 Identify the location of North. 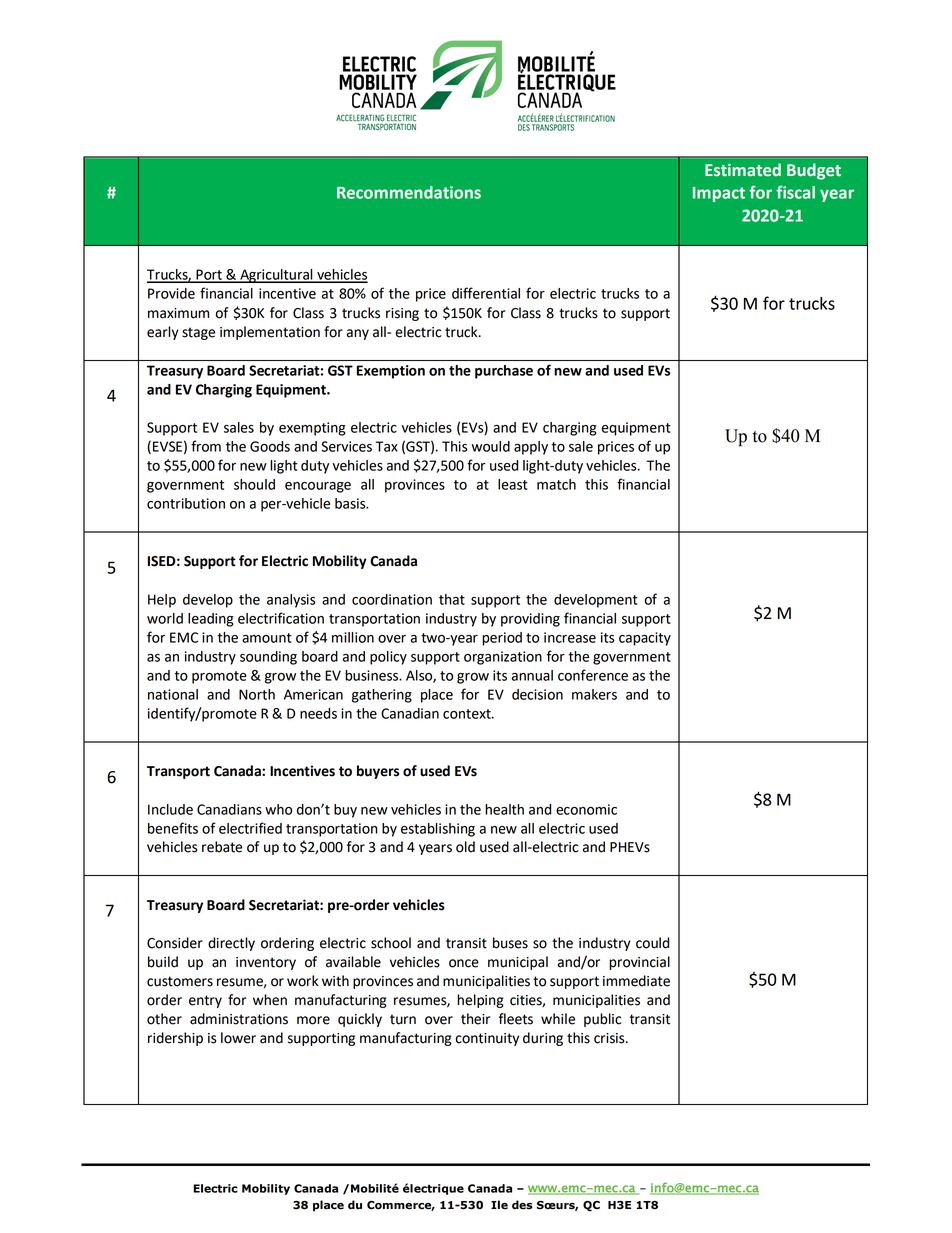
(257, 694).
